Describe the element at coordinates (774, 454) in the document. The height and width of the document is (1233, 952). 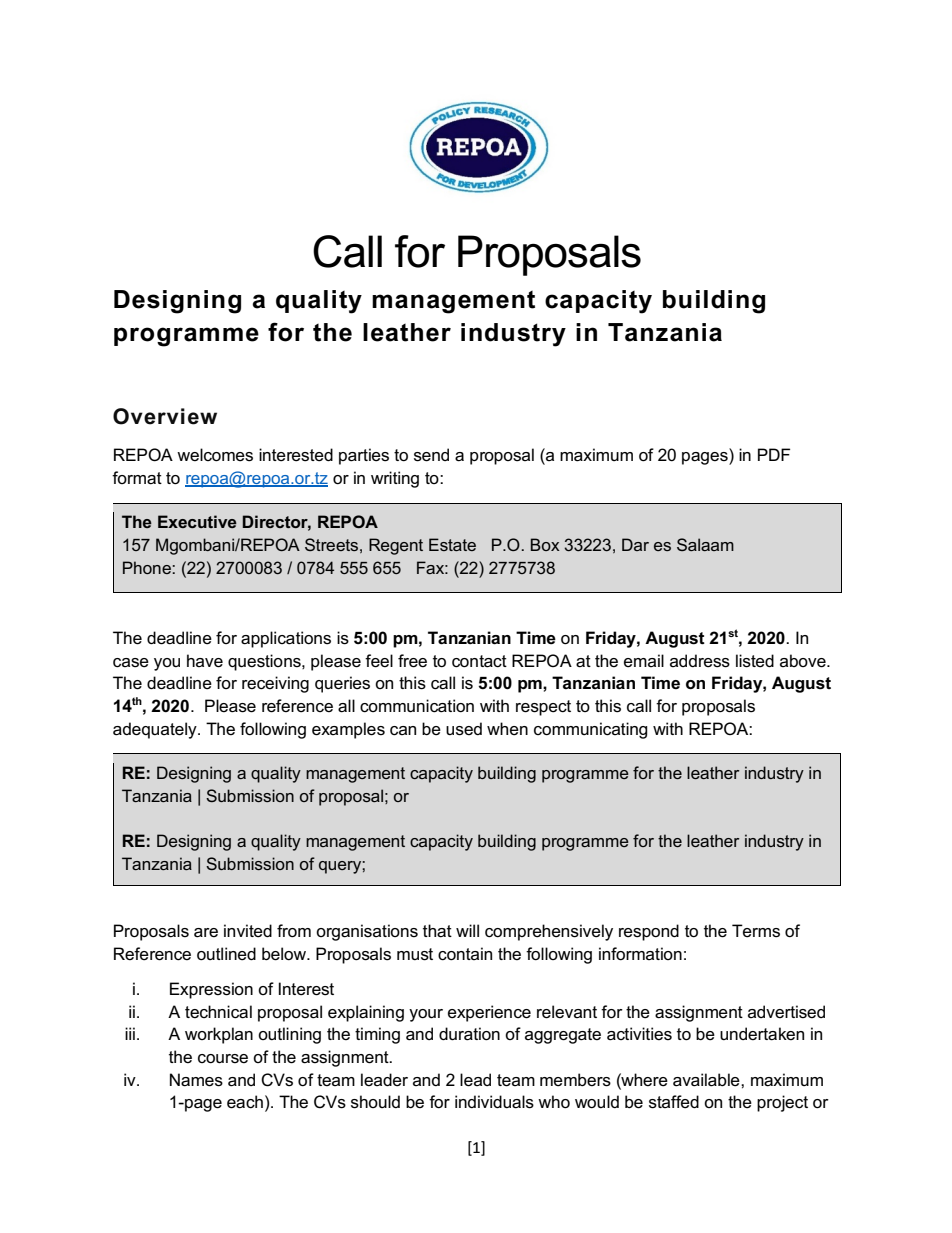
I see `PDF` at that location.
